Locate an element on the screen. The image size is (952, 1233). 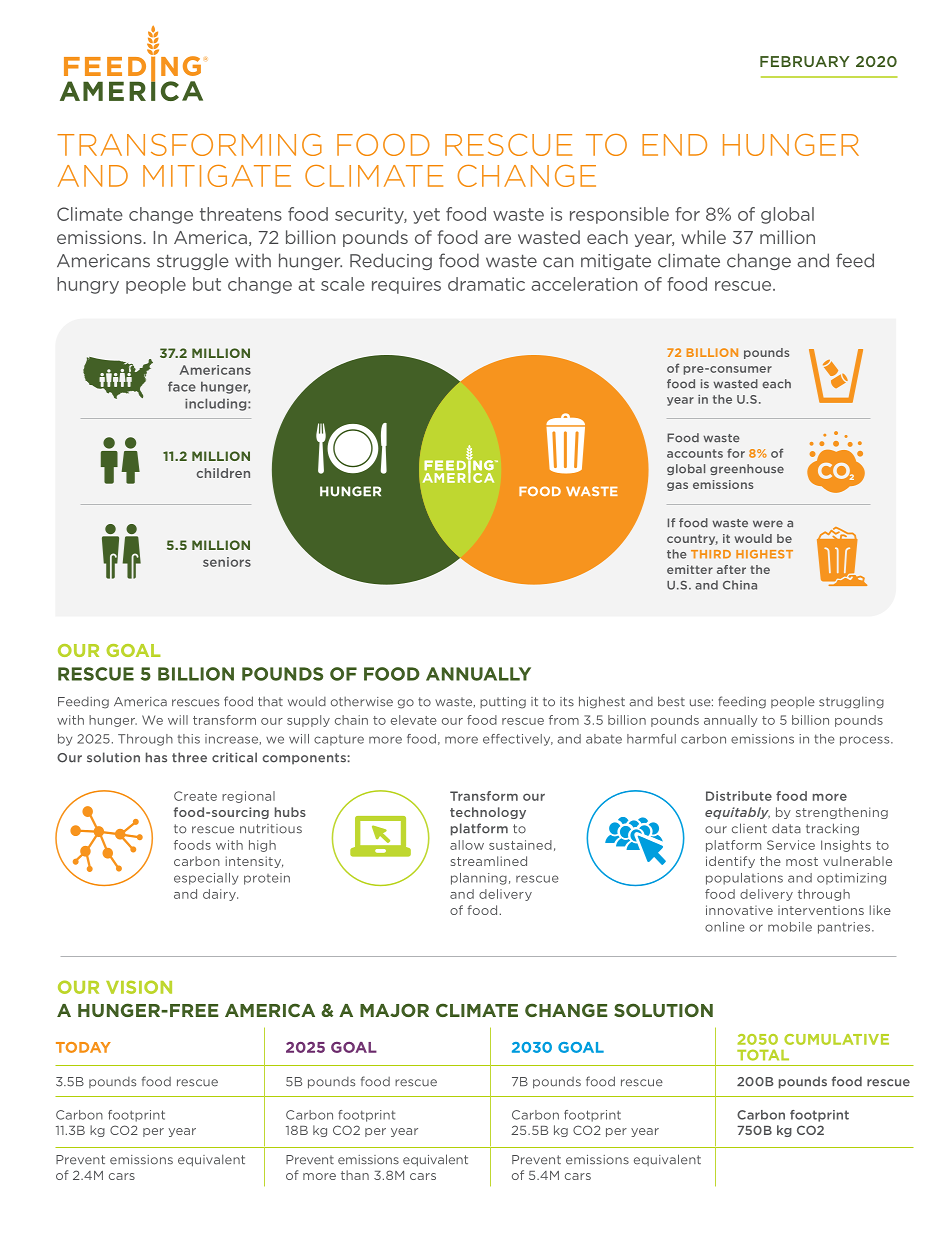
yet is located at coordinates (426, 216).
